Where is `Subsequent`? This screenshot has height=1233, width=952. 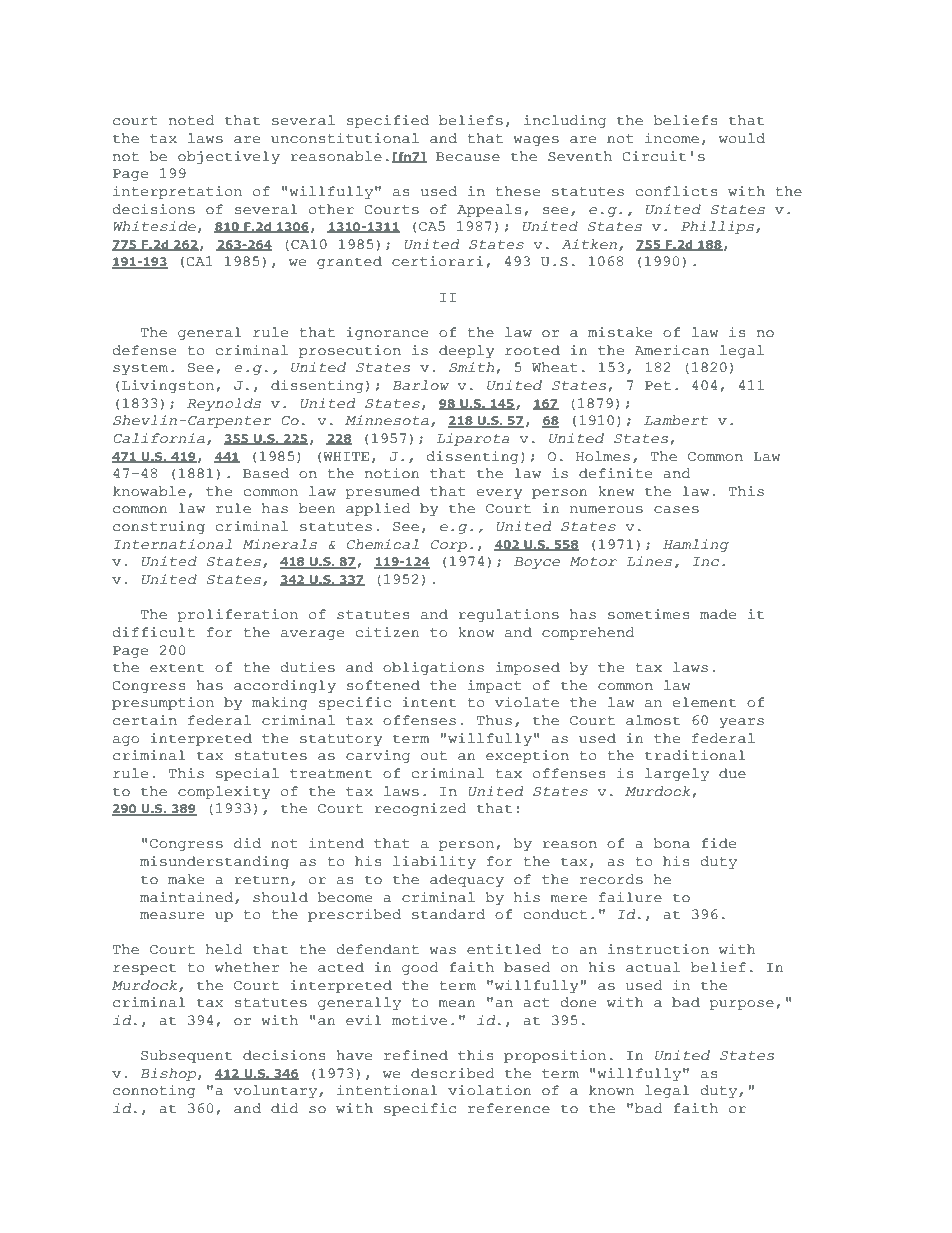
Subsequent is located at coordinates (186, 1056).
